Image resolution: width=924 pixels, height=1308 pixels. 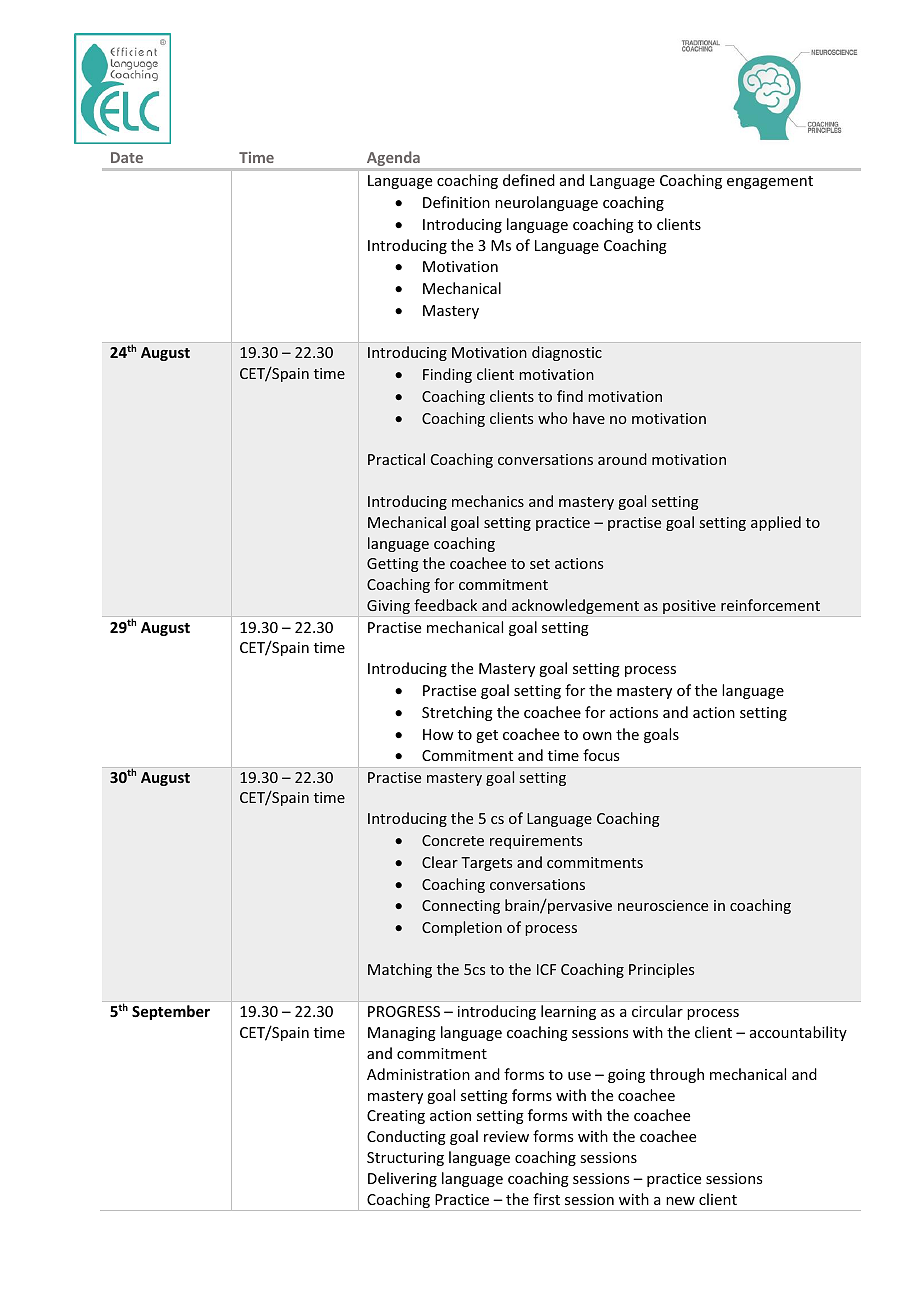 What do you see at coordinates (393, 565) in the image?
I see `Getting` at bounding box center [393, 565].
